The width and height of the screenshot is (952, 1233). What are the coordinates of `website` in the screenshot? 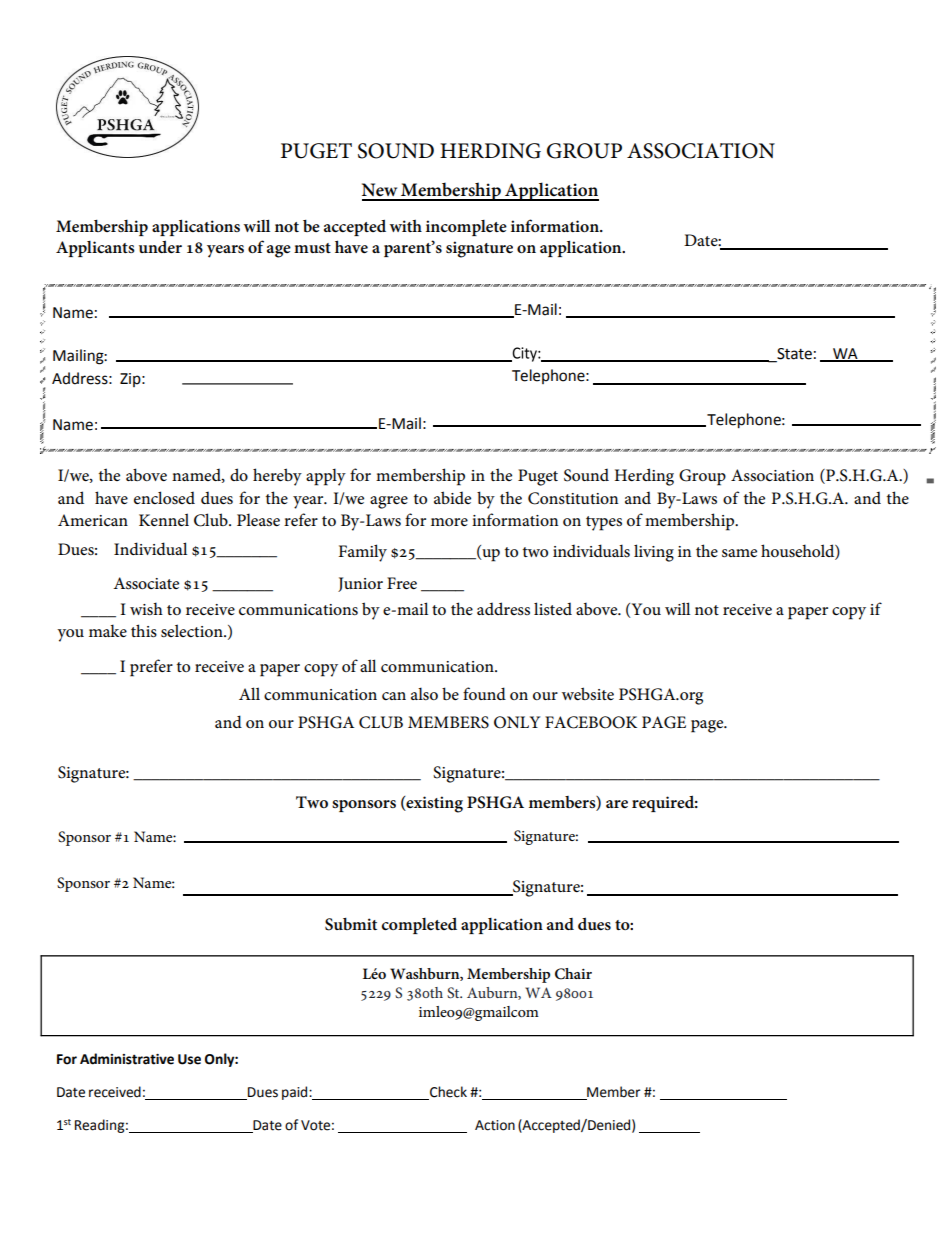 It's located at (588, 693).
